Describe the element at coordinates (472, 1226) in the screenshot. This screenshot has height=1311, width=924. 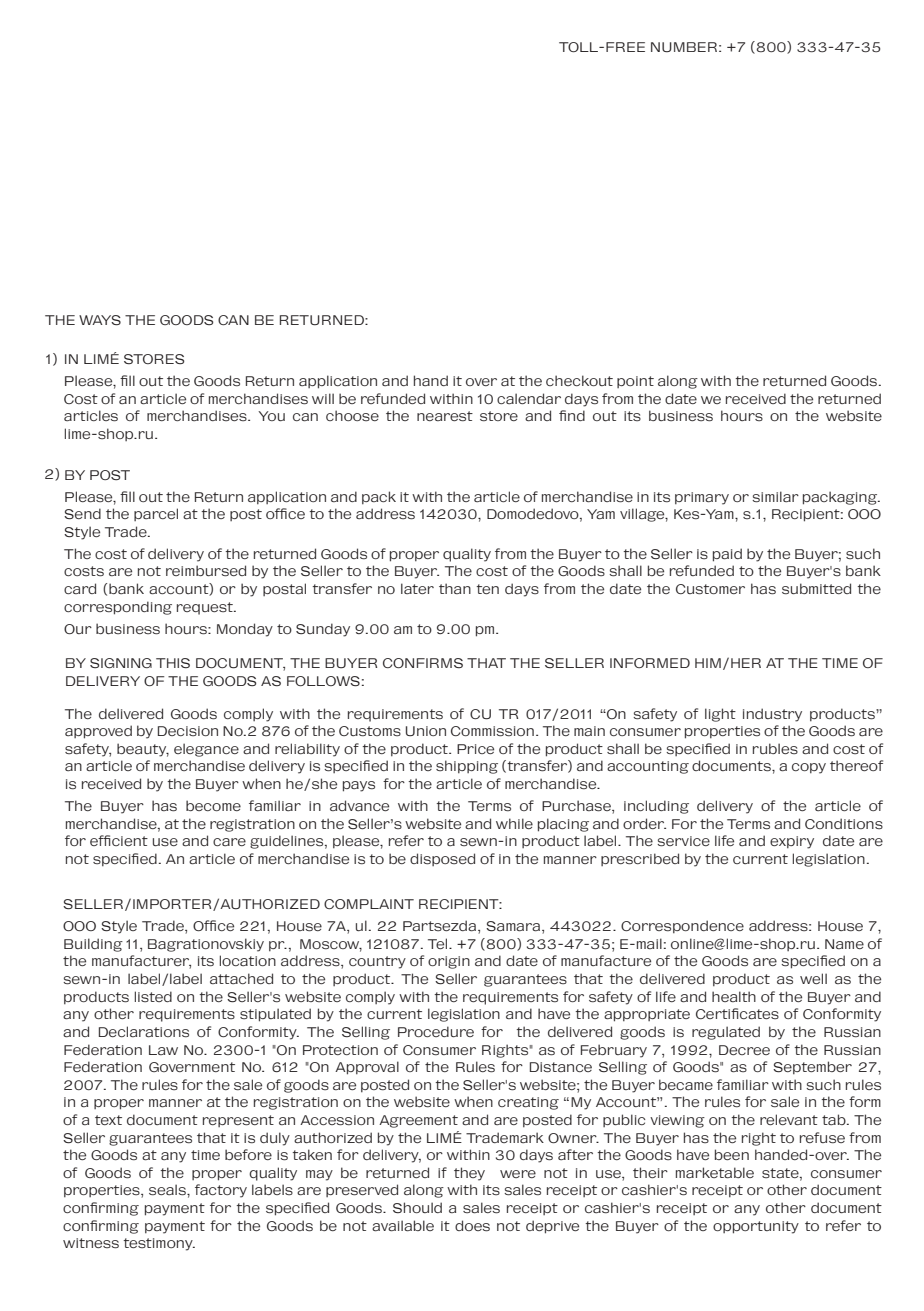
I see `does` at that location.
